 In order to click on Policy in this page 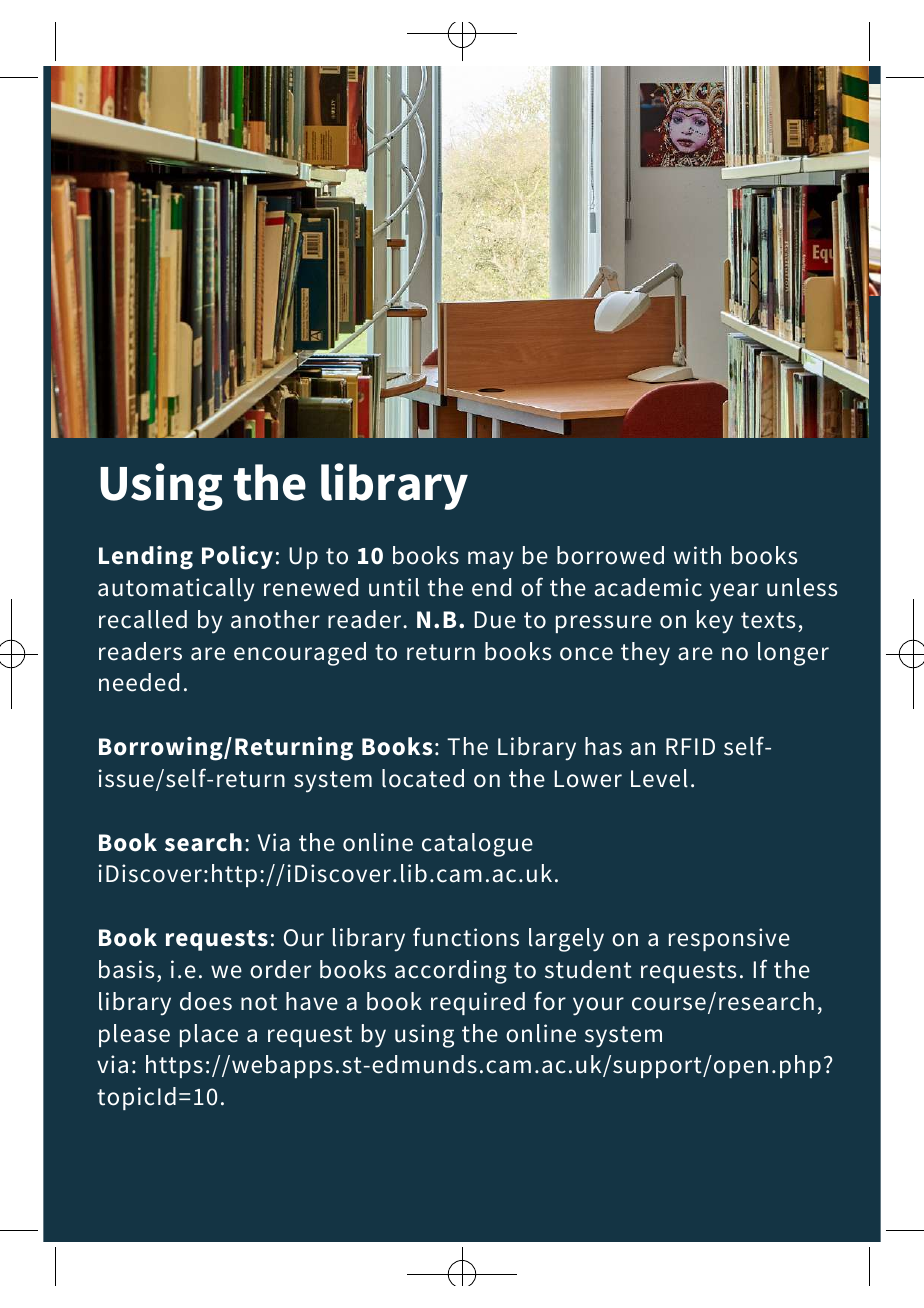, I will do `click(237, 557)`.
